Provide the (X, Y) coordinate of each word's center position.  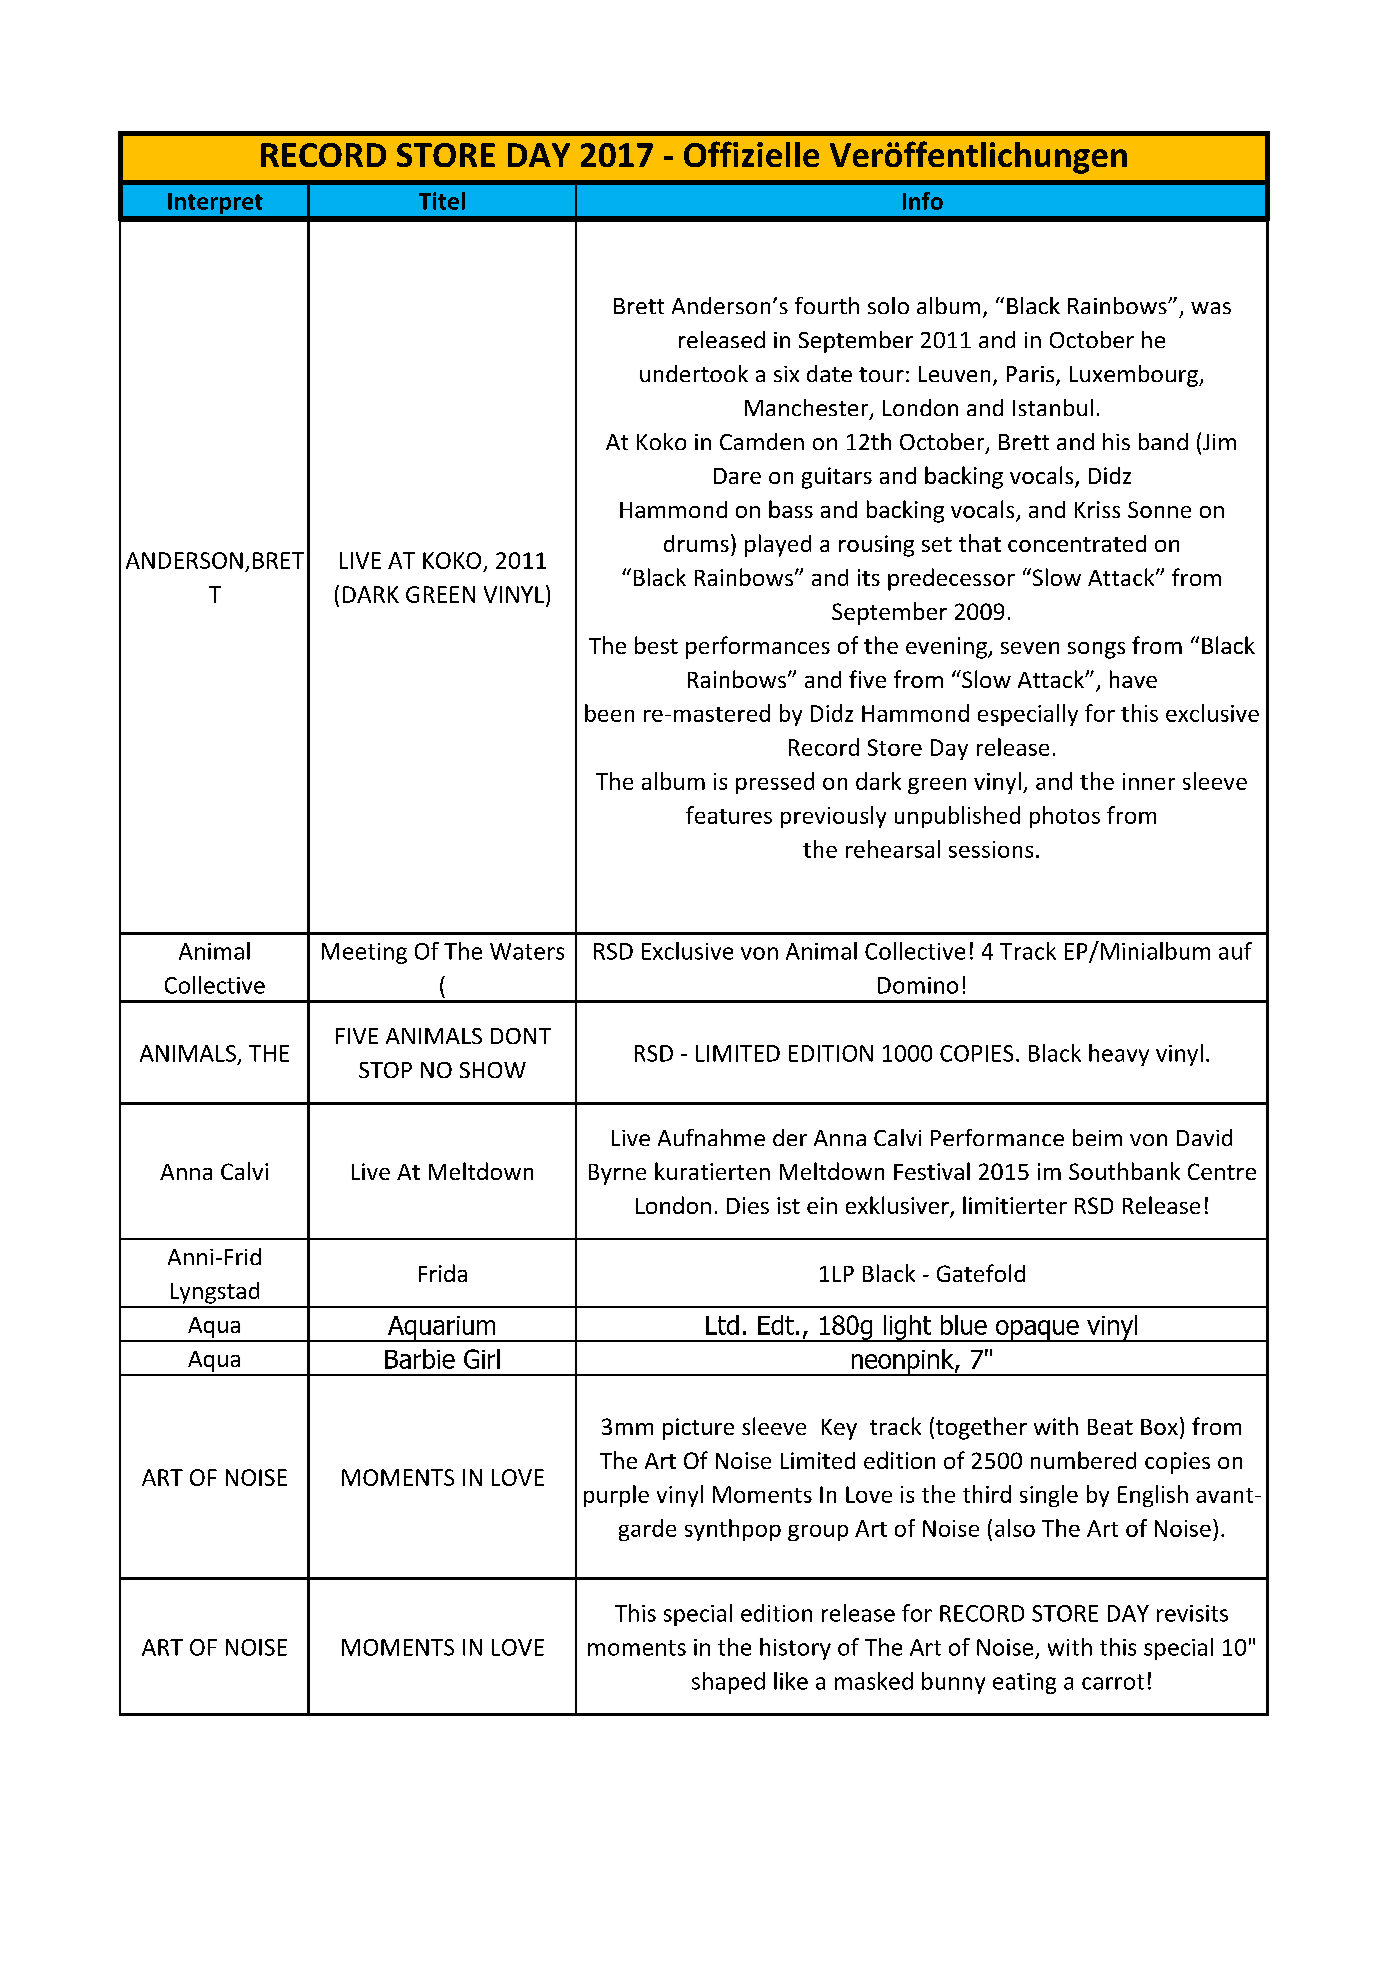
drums (696, 543)
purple (616, 1496)
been (609, 713)
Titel (442, 201)
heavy (1119, 1055)
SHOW (493, 1070)
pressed (775, 783)
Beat (1110, 1427)
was (1211, 308)
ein (822, 1205)
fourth (827, 305)
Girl (482, 1359)
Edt (776, 1325)
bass (791, 509)
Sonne (1159, 509)
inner (1149, 781)
